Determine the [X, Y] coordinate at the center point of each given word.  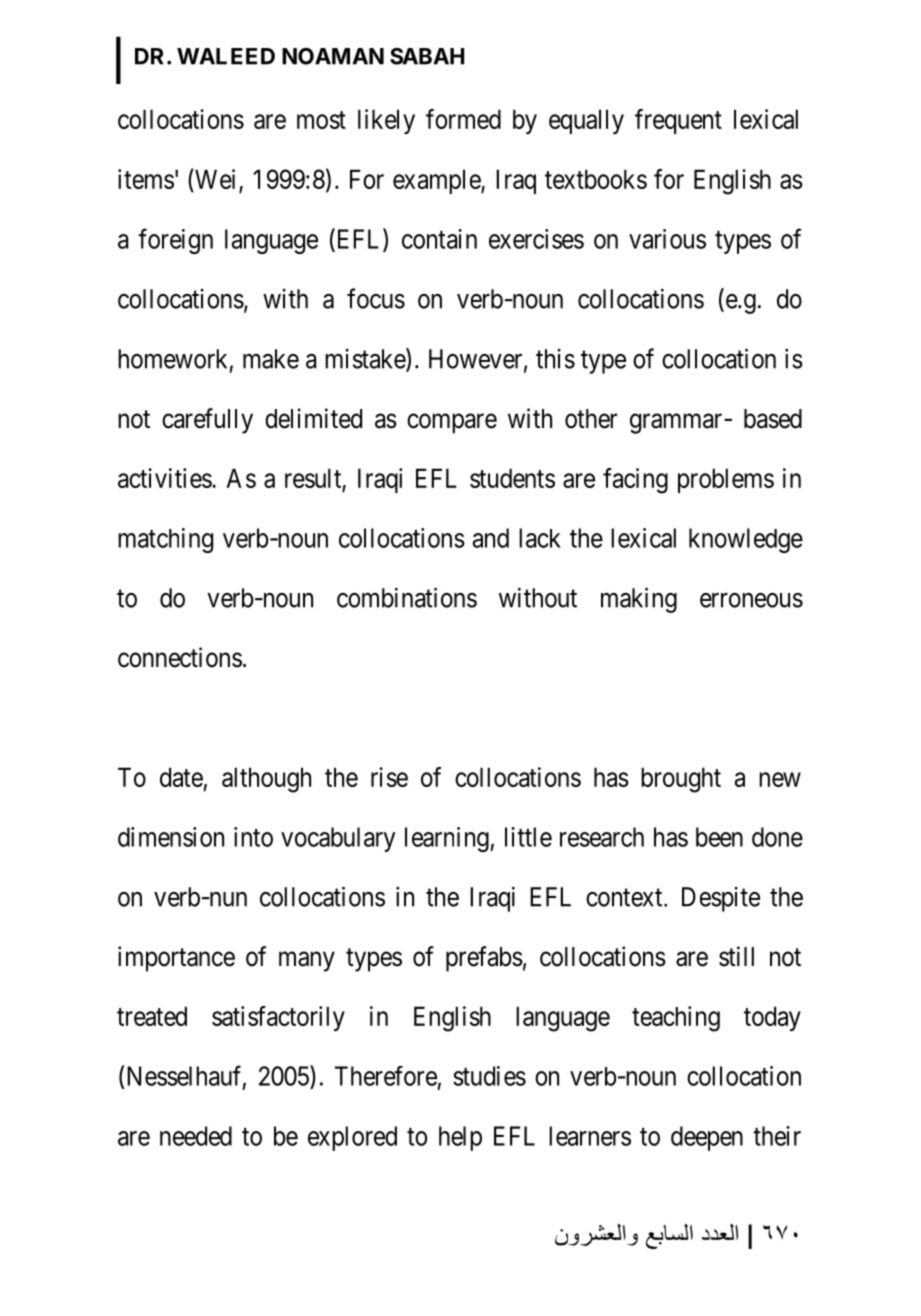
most [321, 120]
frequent [678, 121]
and [491, 538]
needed [196, 1136]
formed [463, 119]
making [639, 600]
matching [165, 540]
